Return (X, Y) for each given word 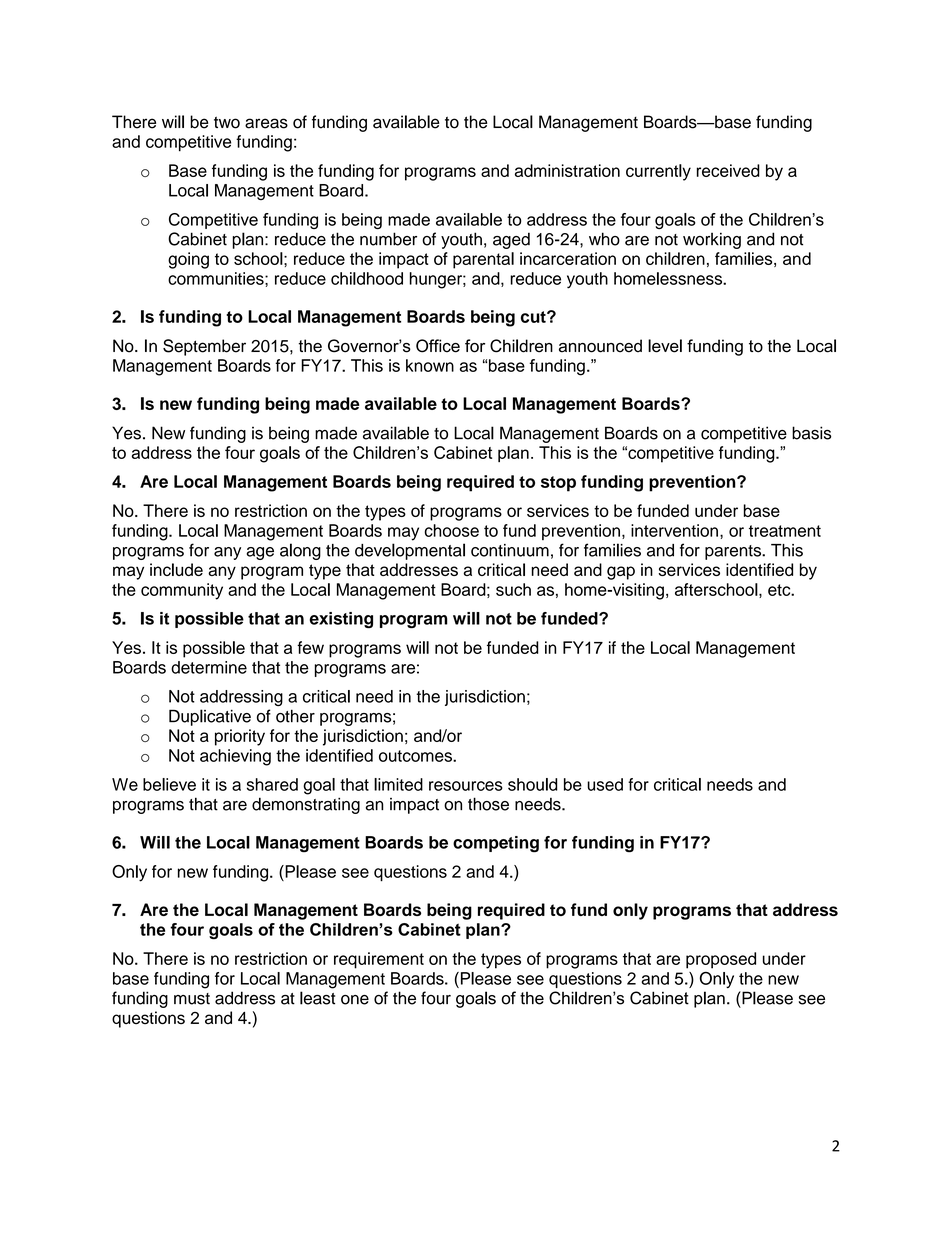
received (728, 170)
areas (266, 123)
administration (567, 170)
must (192, 999)
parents (734, 552)
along (300, 551)
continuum (510, 550)
